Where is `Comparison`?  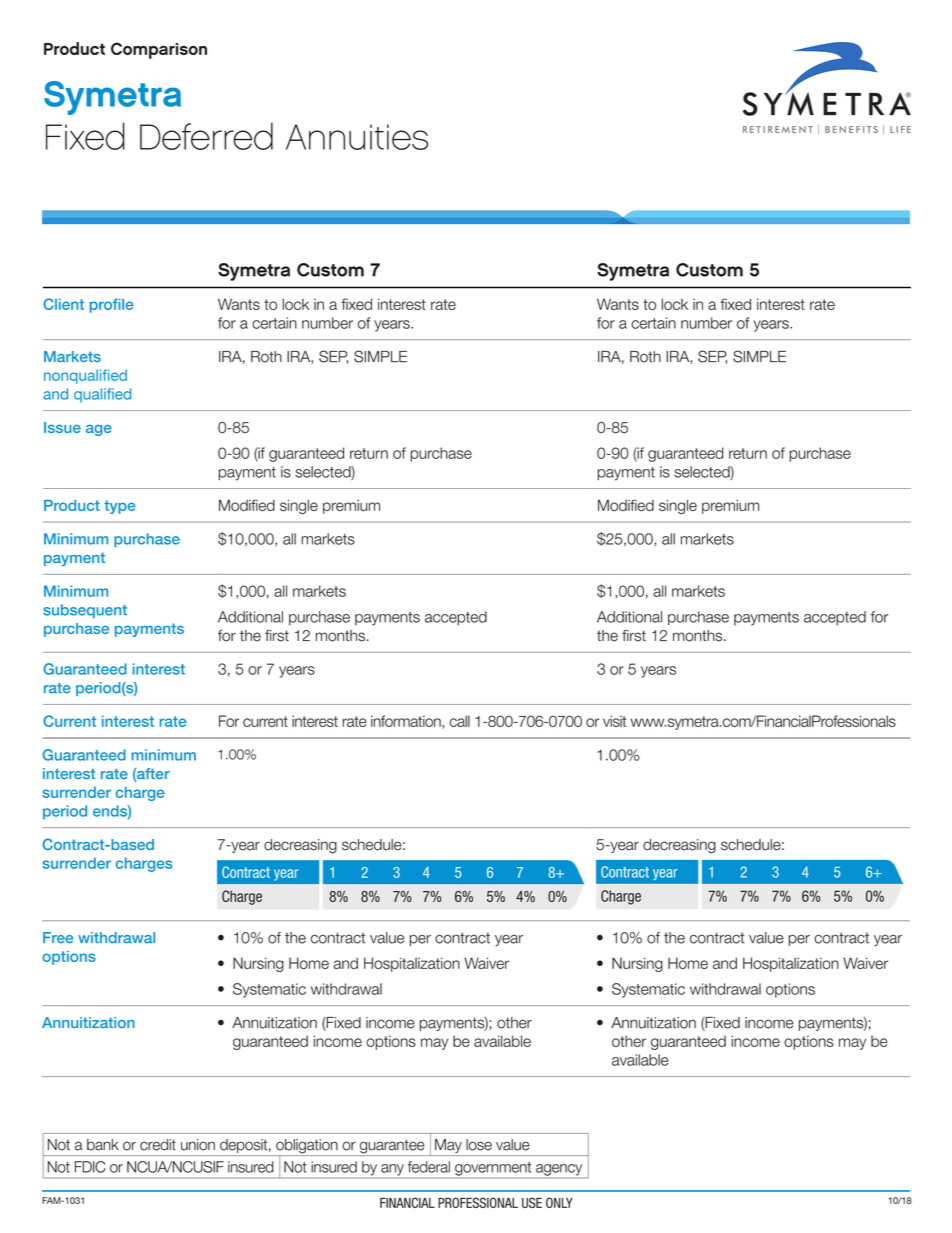
Comparison is located at coordinates (159, 50).
